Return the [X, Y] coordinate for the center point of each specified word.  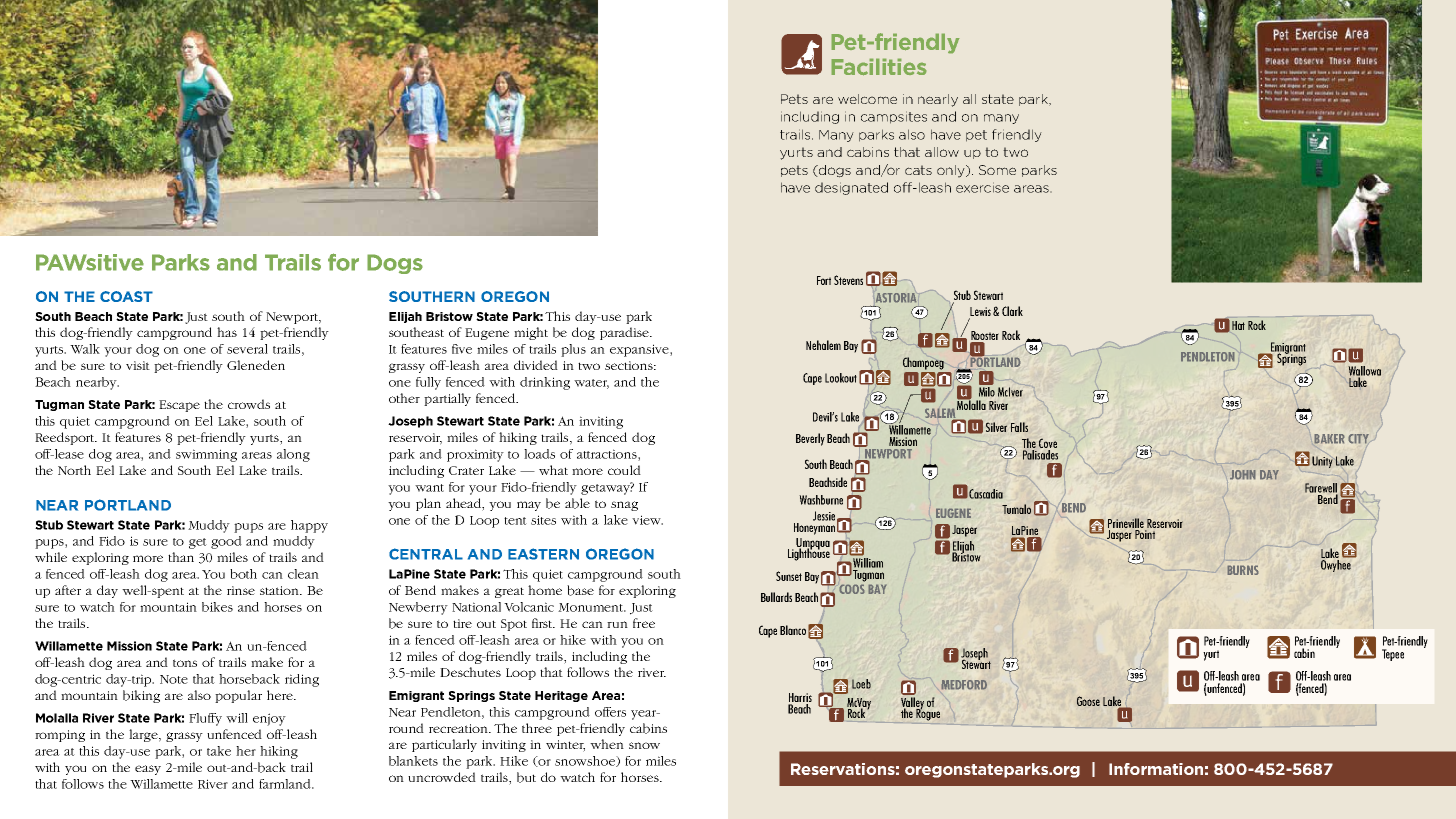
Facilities [879, 67]
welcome [867, 99]
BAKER [1329, 439]
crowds [249, 404]
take [219, 751]
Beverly [810, 439]
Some [997, 170]
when [607, 744]
